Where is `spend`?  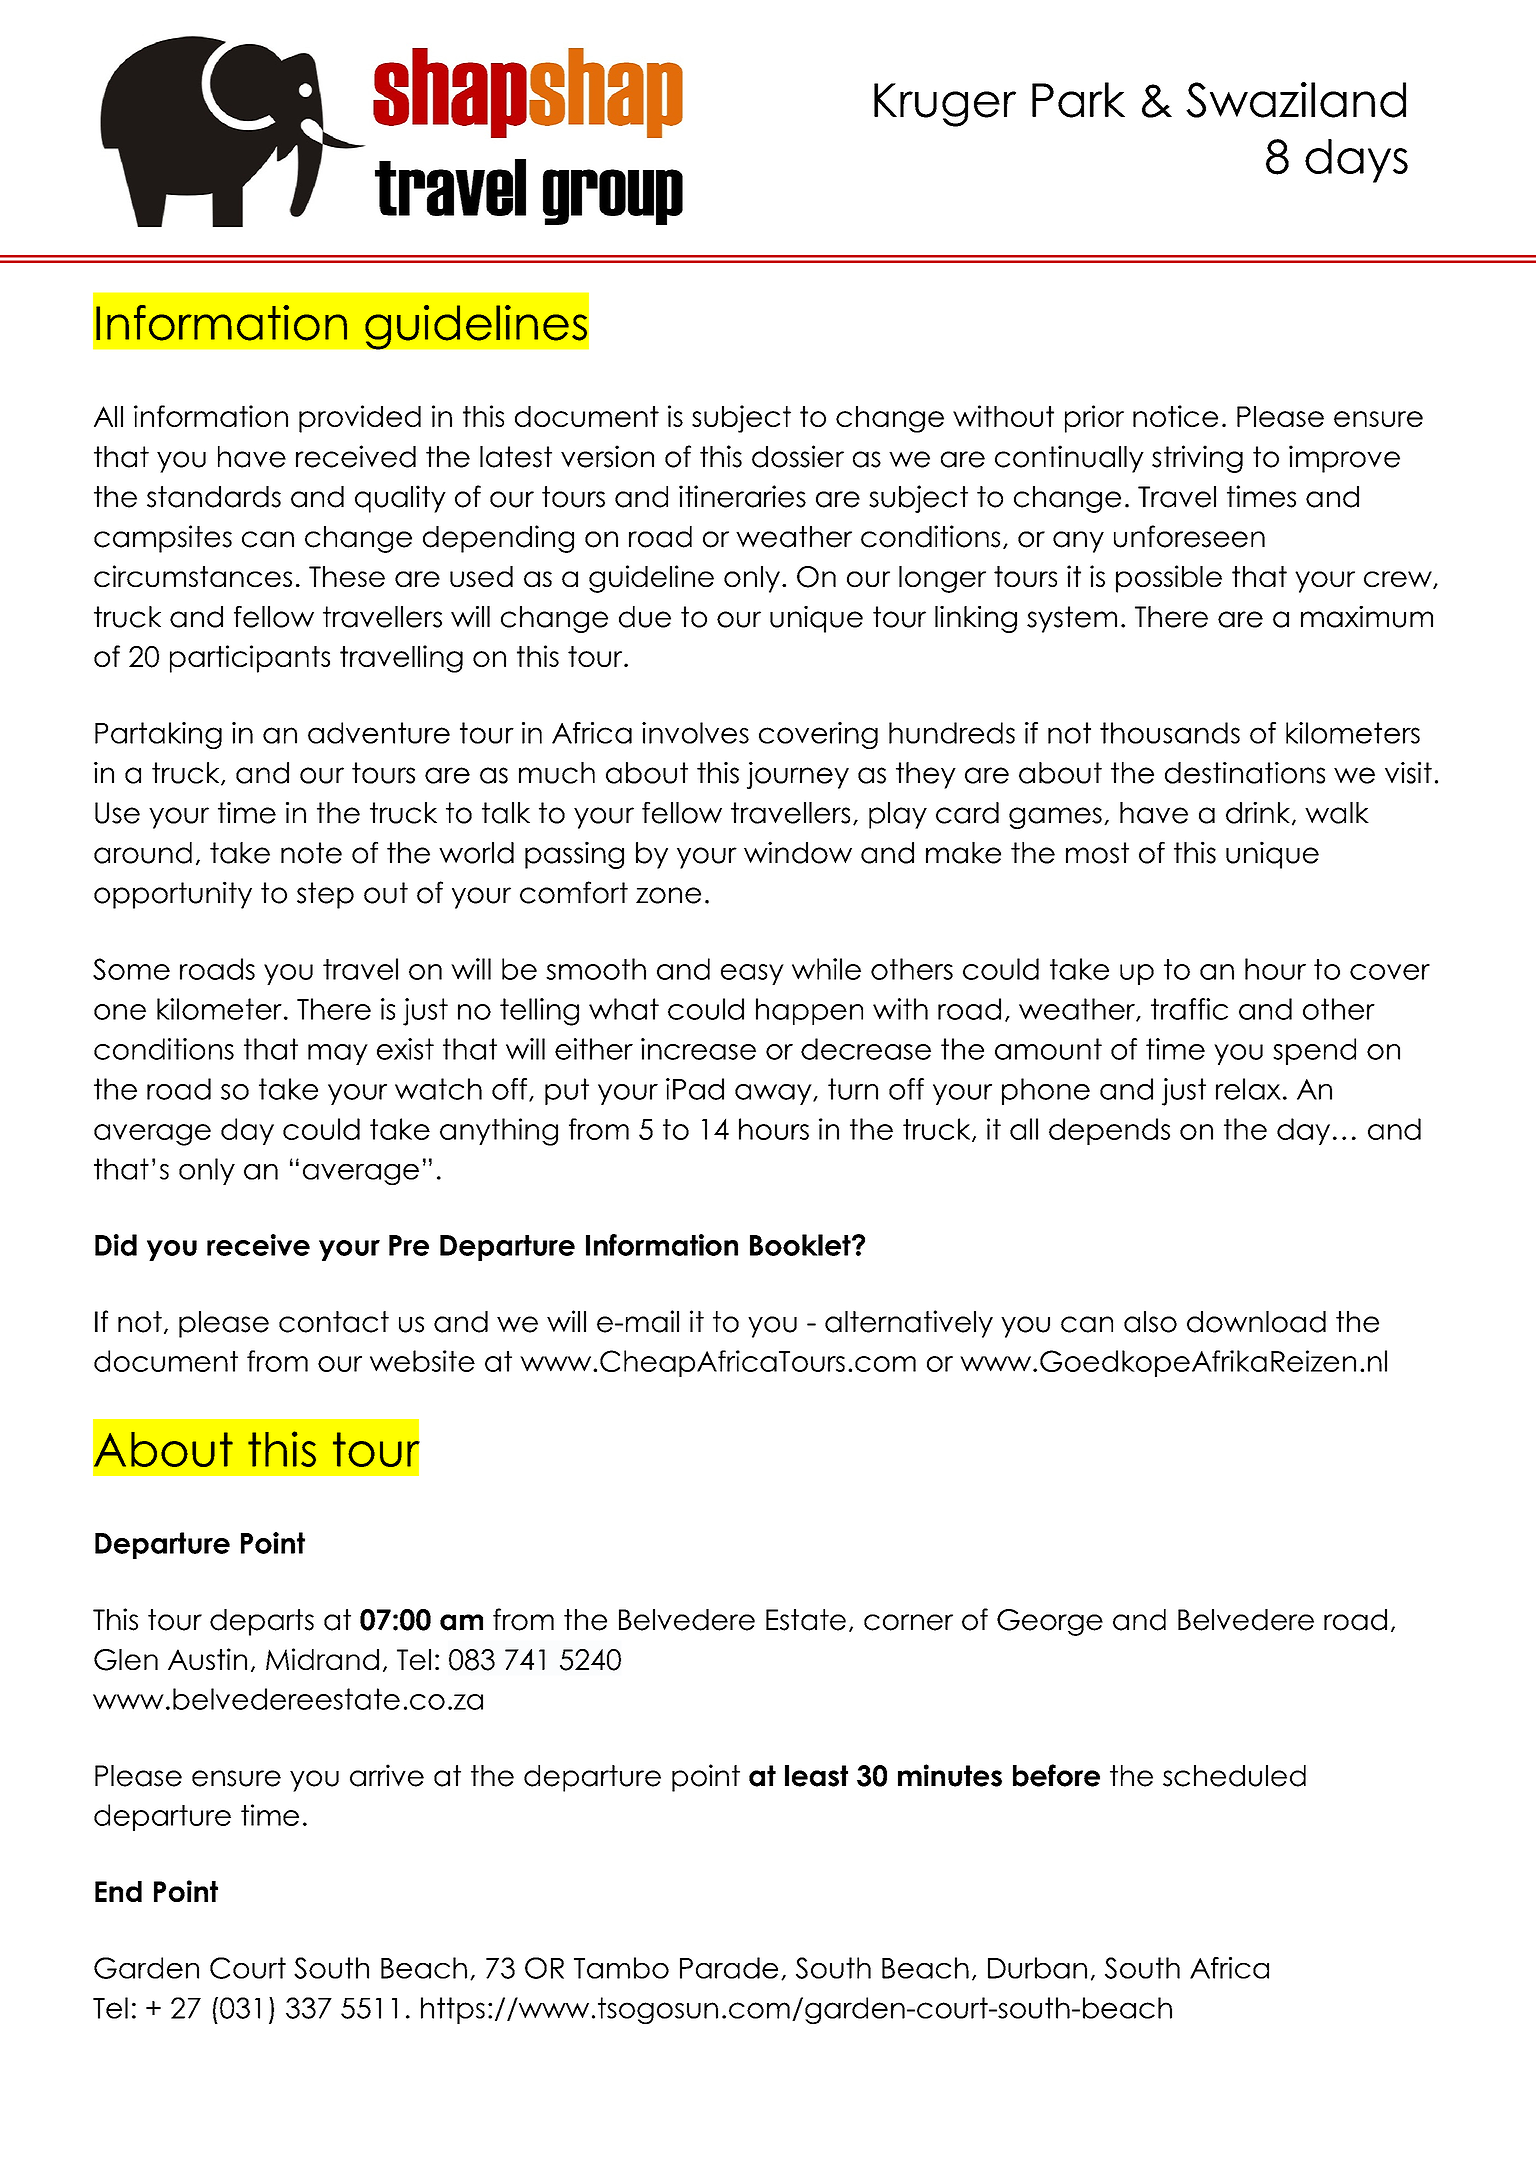
spend is located at coordinates (1314, 1051).
